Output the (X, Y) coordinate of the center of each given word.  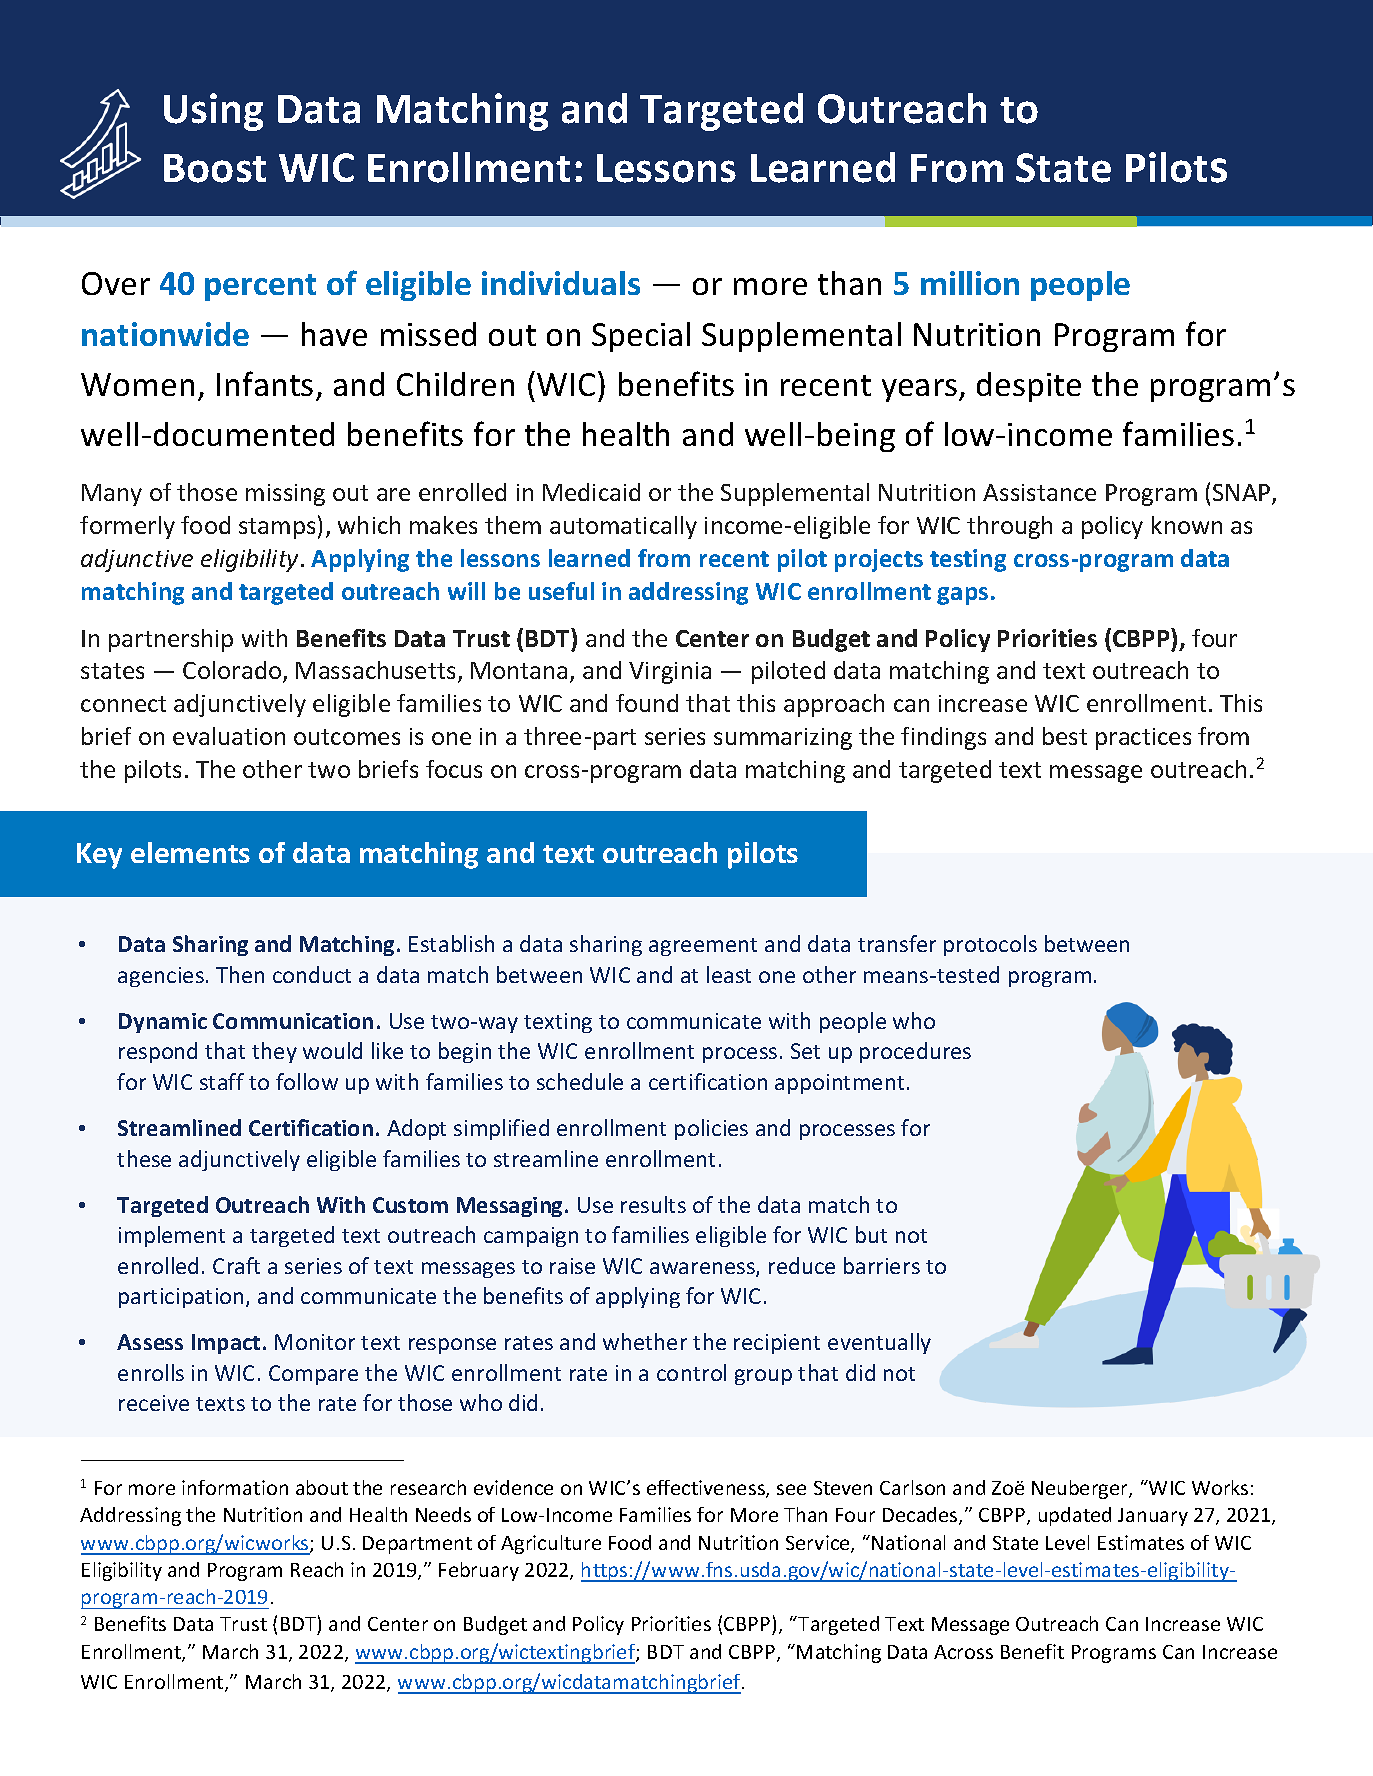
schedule (580, 1081)
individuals (561, 283)
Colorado (233, 671)
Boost (215, 168)
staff (222, 1081)
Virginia (670, 673)
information (235, 1487)
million (970, 283)
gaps (962, 596)
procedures (915, 1052)
